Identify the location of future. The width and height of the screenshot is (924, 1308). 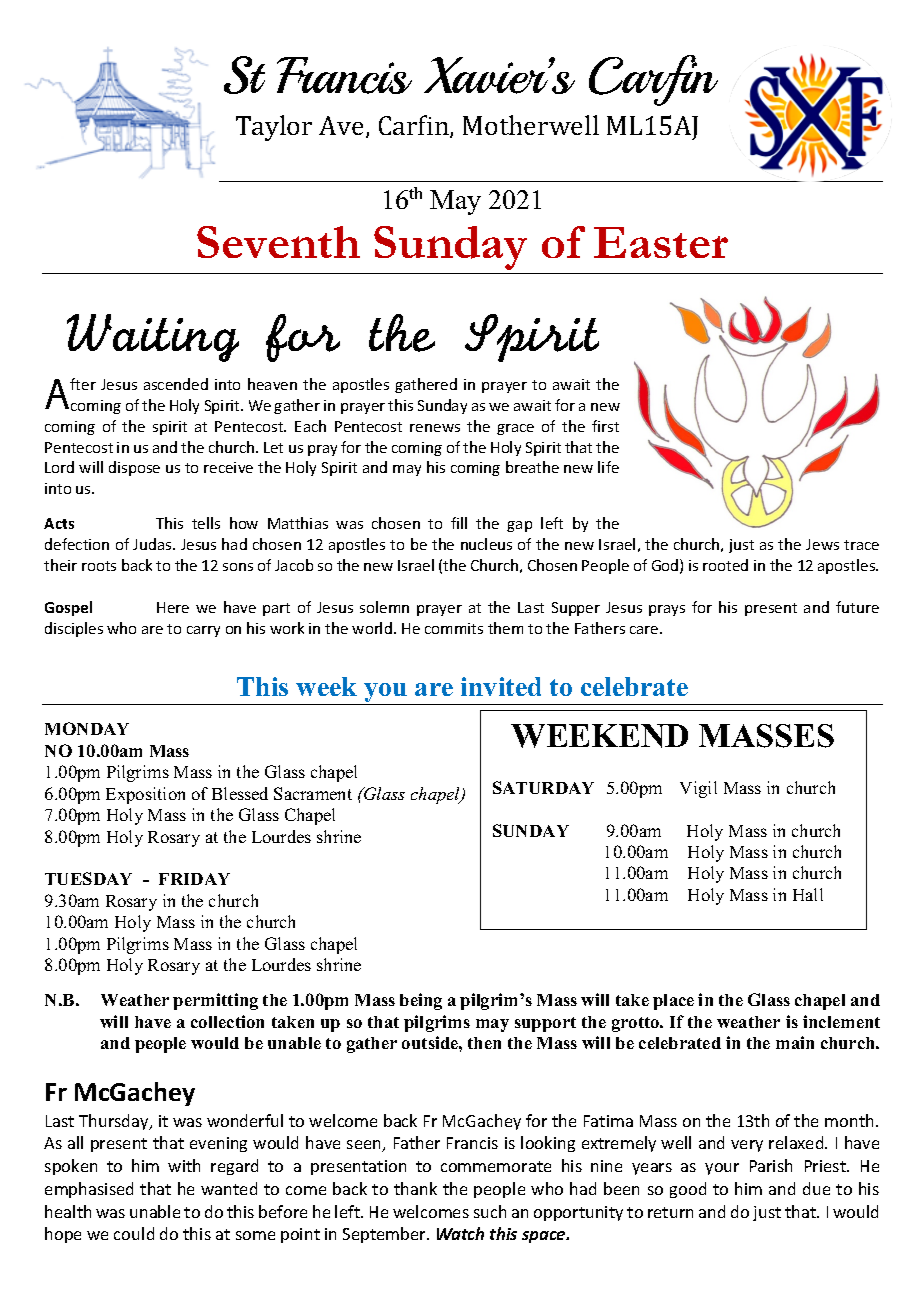
(857, 607).
